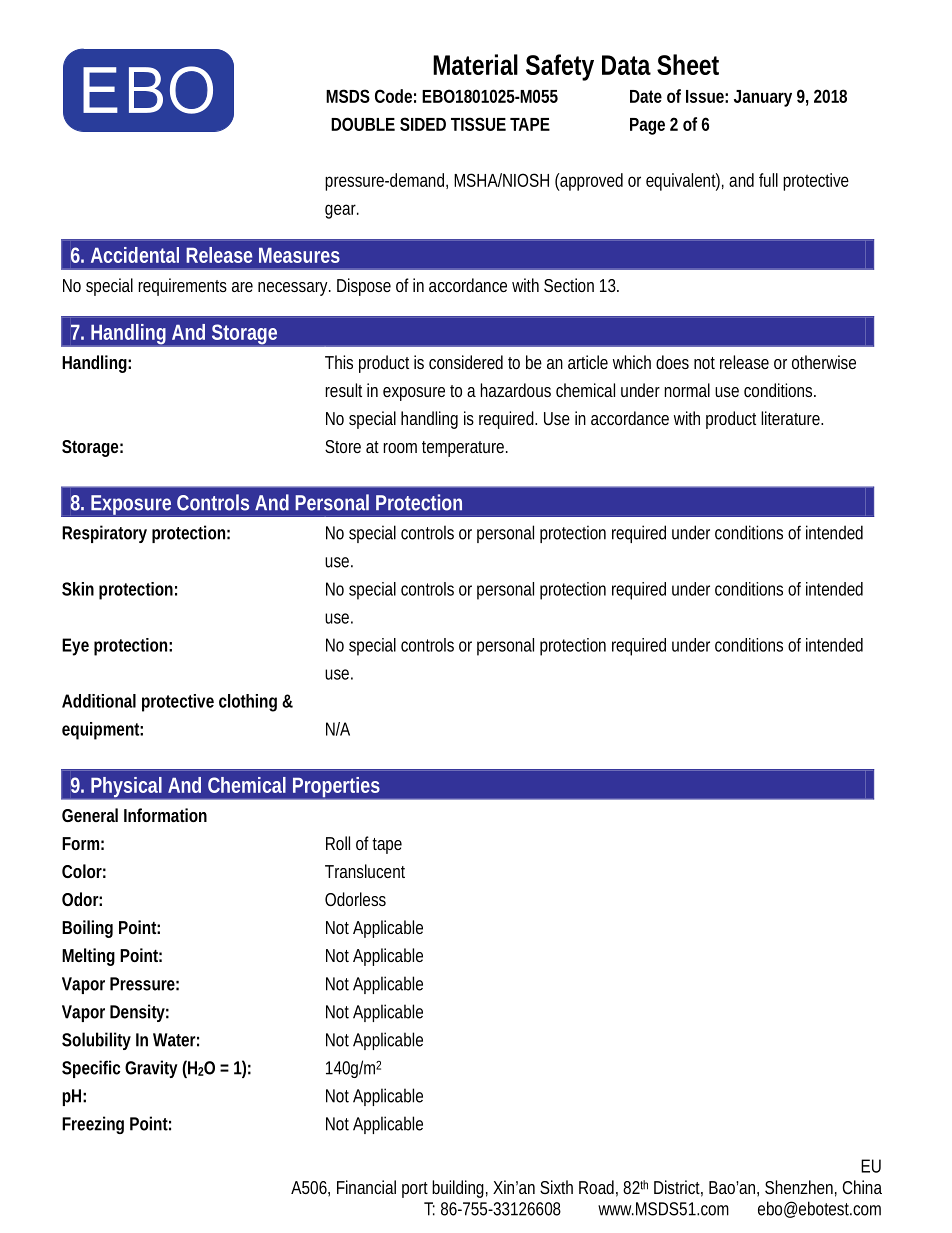 Image resolution: width=952 pixels, height=1233 pixels. Describe the element at coordinates (365, 871) in the page. I see `Translucent` at that location.
